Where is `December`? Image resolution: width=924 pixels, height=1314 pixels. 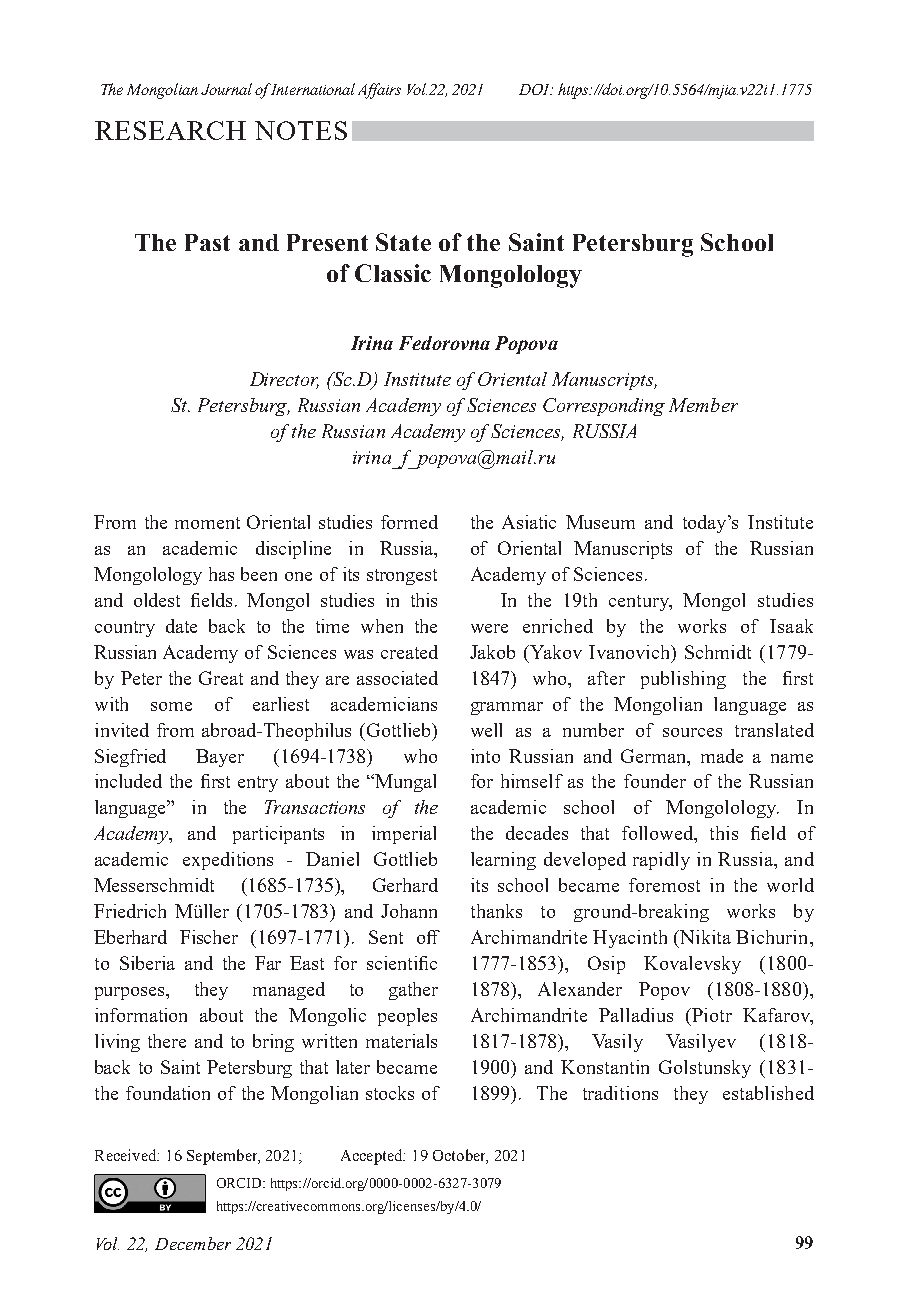 December is located at coordinates (193, 1243).
